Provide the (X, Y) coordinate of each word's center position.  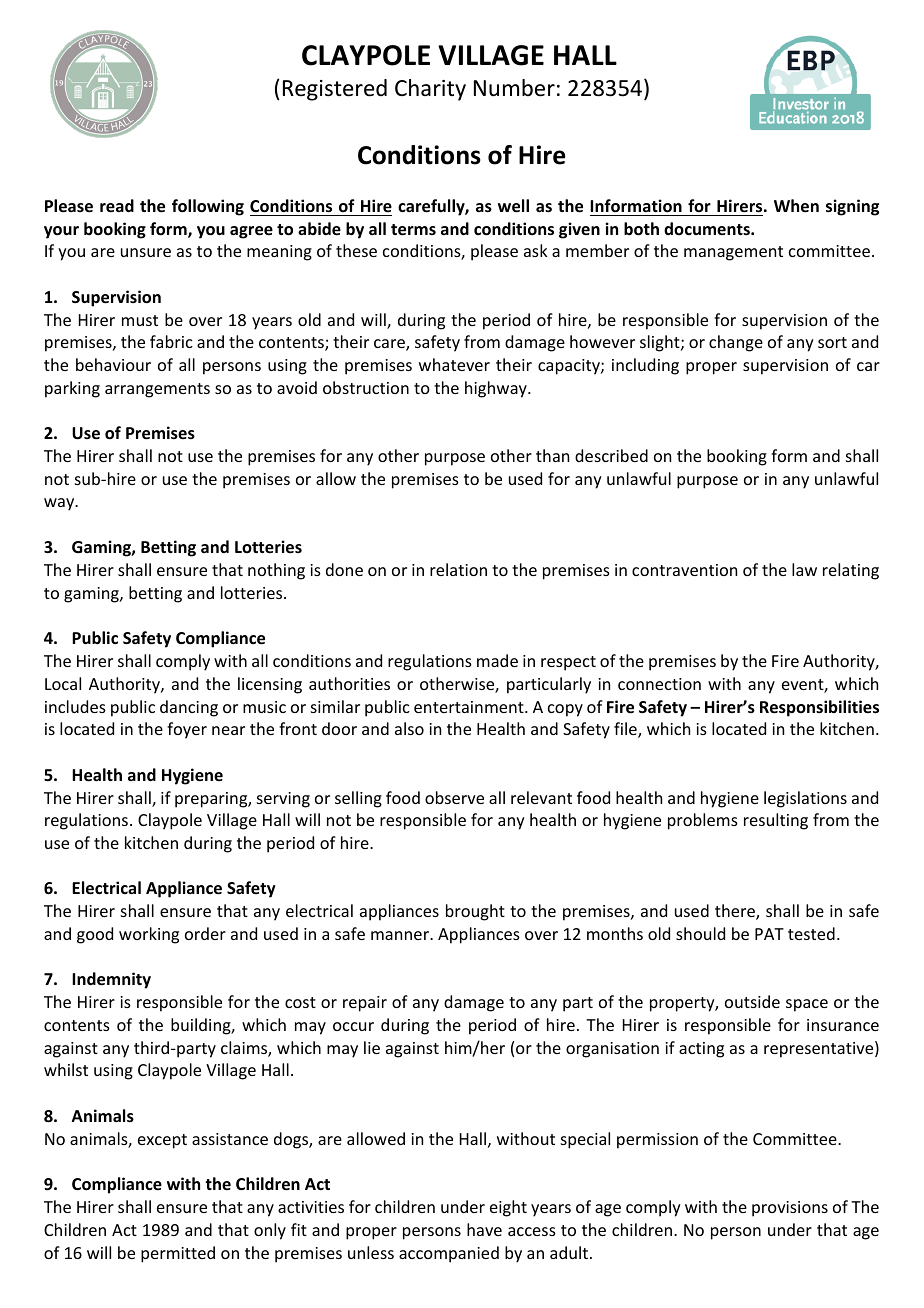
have (484, 1229)
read (117, 206)
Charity (430, 90)
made (497, 660)
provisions (790, 1209)
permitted (178, 1254)
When (796, 206)
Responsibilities (819, 708)
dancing (189, 708)
